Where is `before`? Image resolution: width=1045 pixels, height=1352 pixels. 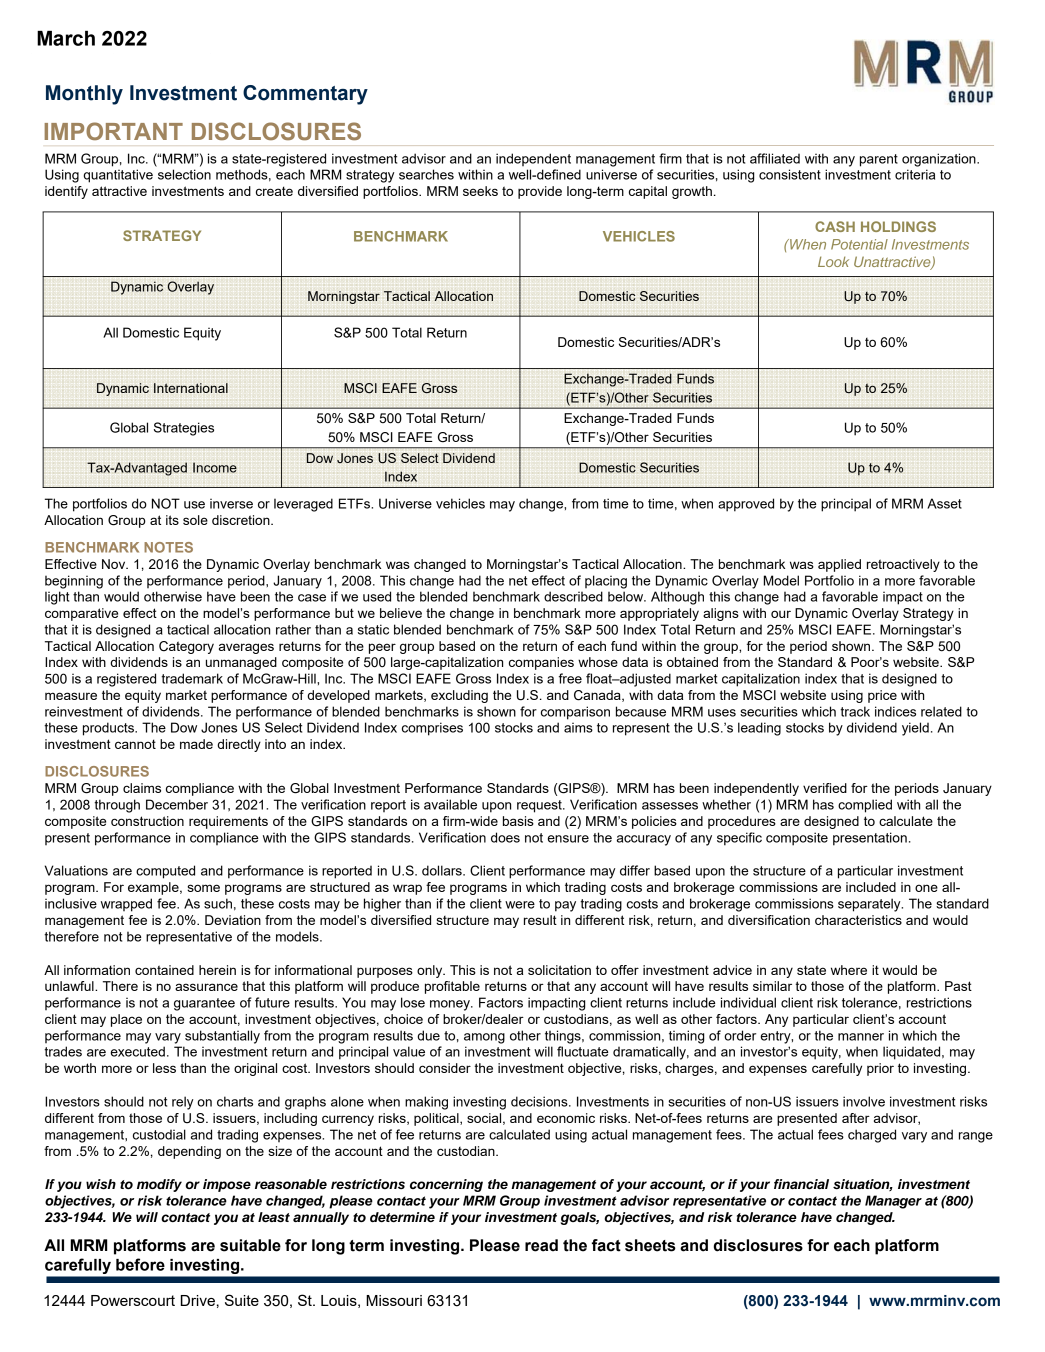 before is located at coordinates (140, 1264).
